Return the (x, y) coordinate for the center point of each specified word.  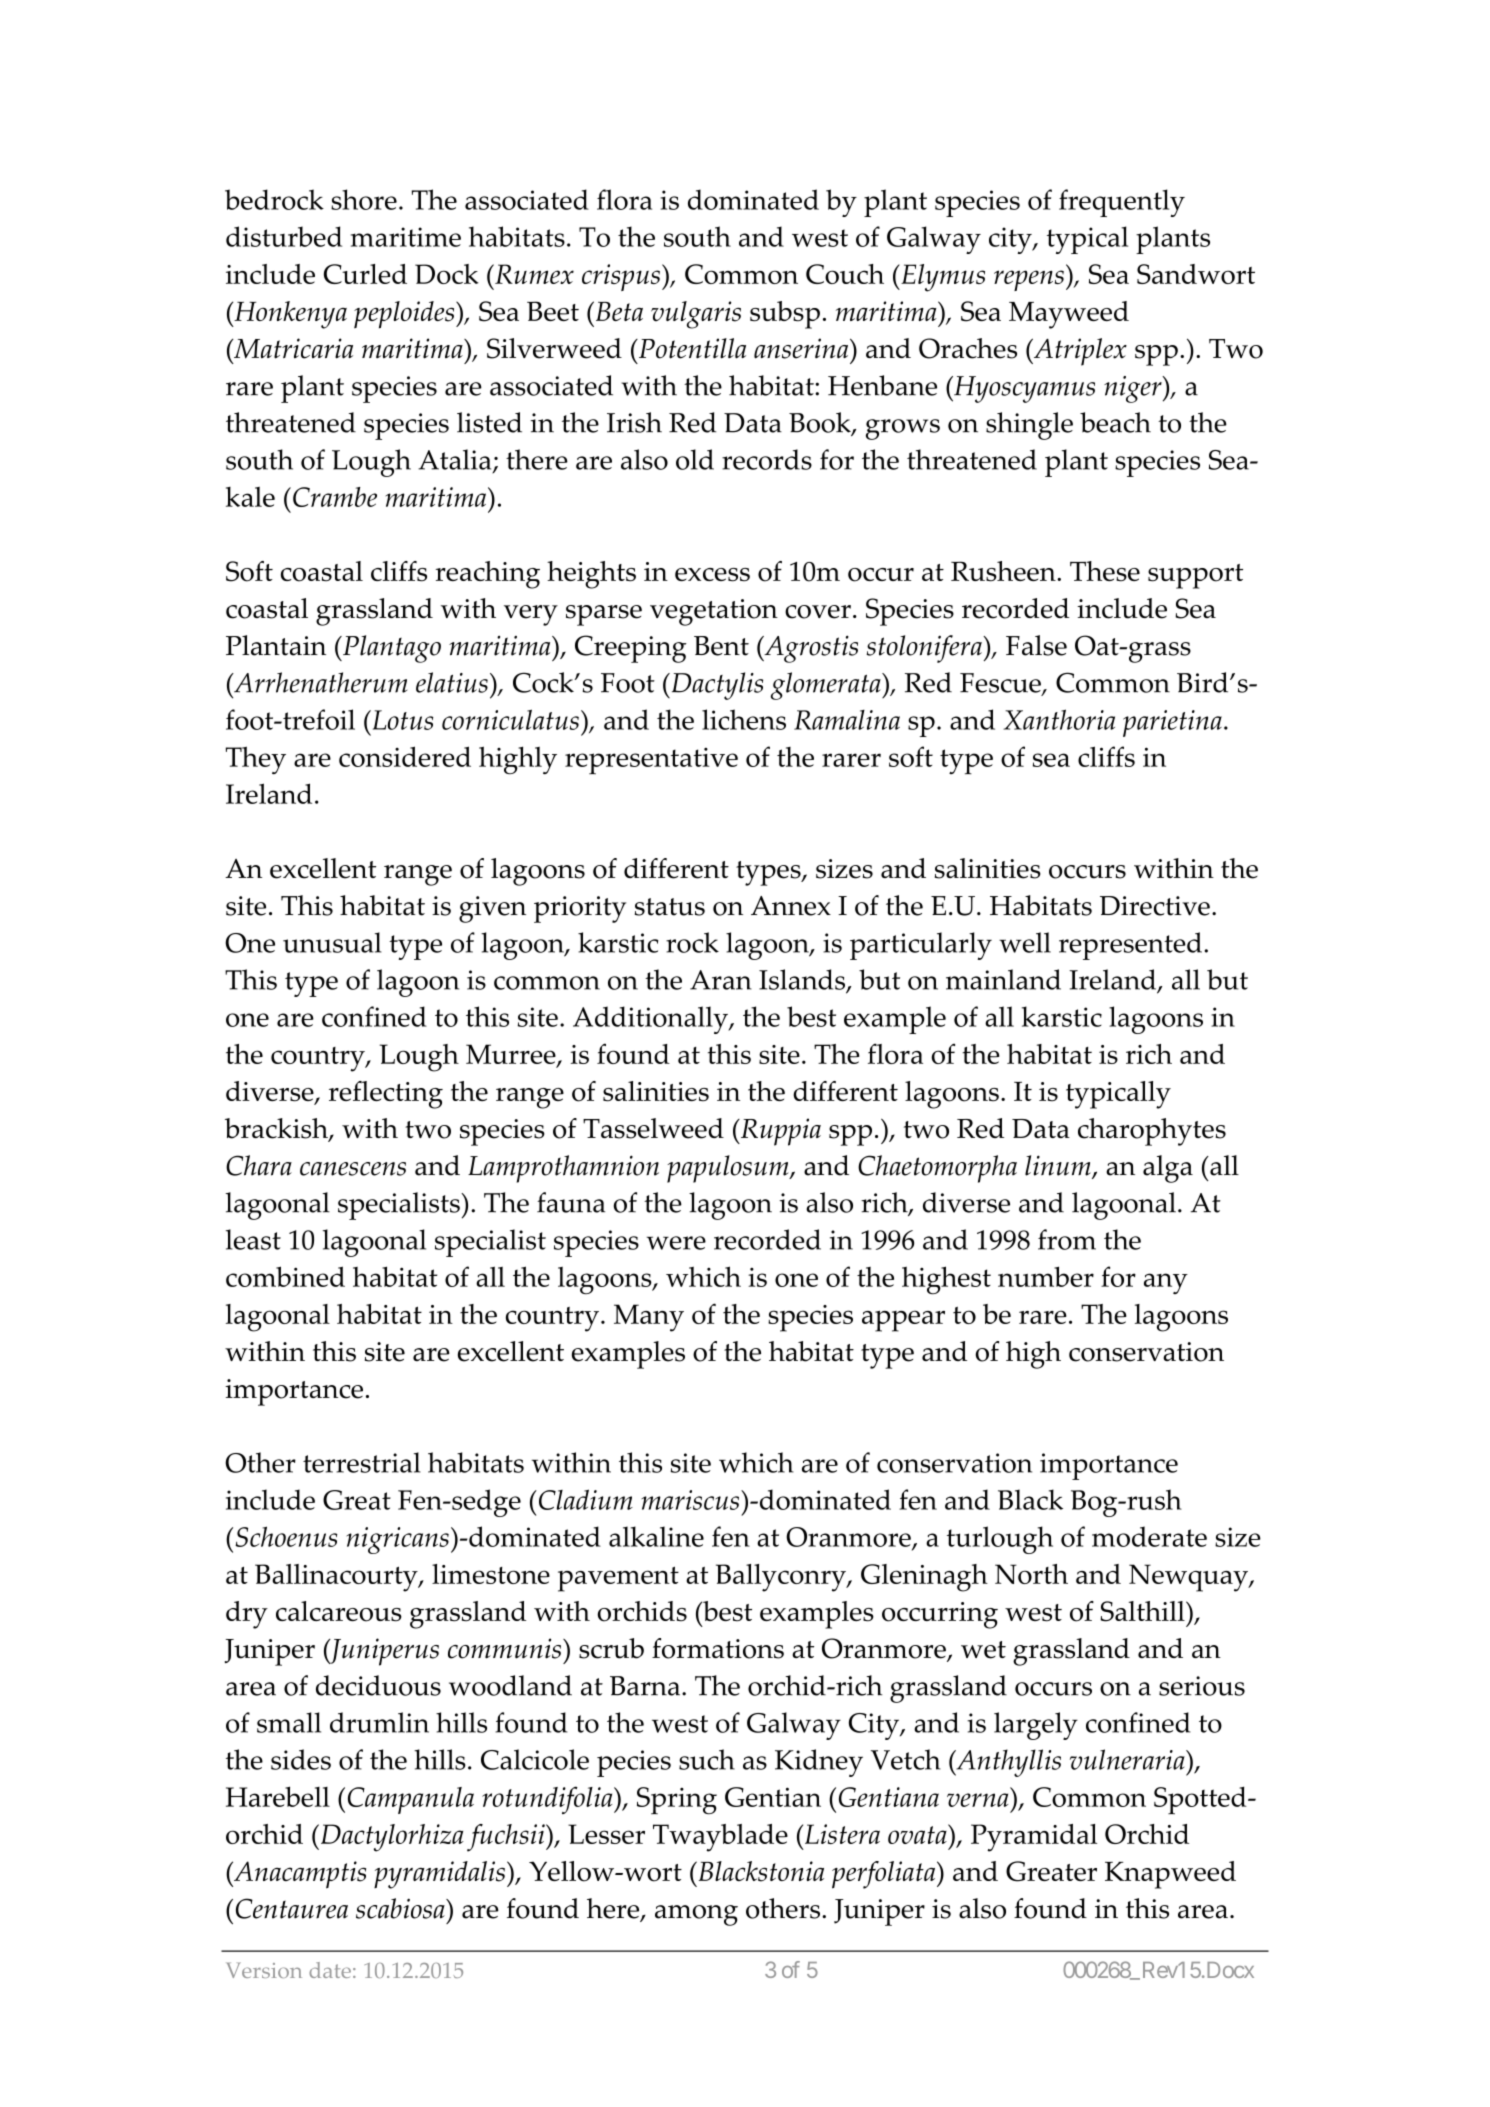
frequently (1122, 203)
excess (712, 575)
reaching (487, 575)
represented (1130, 946)
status (670, 907)
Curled (365, 274)
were (676, 1243)
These (1105, 571)
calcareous (339, 1611)
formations (718, 1648)
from (1067, 1239)
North (1031, 1574)
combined (285, 1276)
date (330, 1970)
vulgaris (696, 315)
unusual (332, 942)
